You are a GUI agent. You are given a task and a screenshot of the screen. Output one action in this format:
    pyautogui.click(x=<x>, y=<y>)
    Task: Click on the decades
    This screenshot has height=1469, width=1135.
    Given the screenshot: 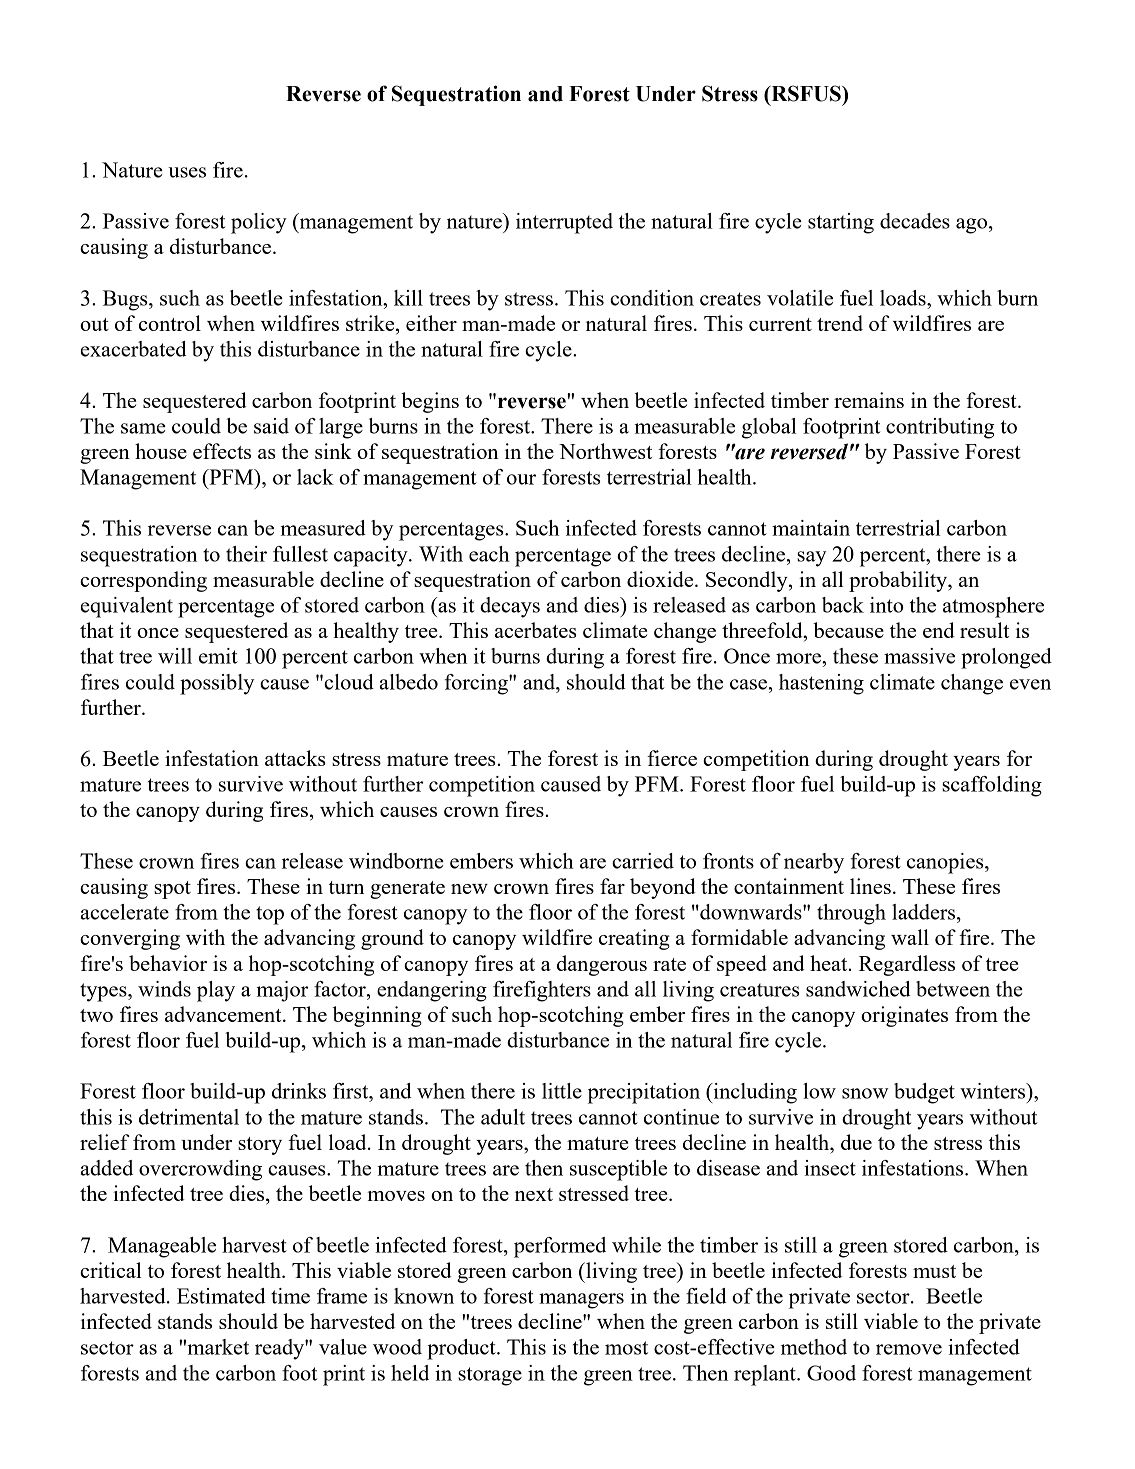 What is the action you would take?
    pyautogui.click(x=915, y=221)
